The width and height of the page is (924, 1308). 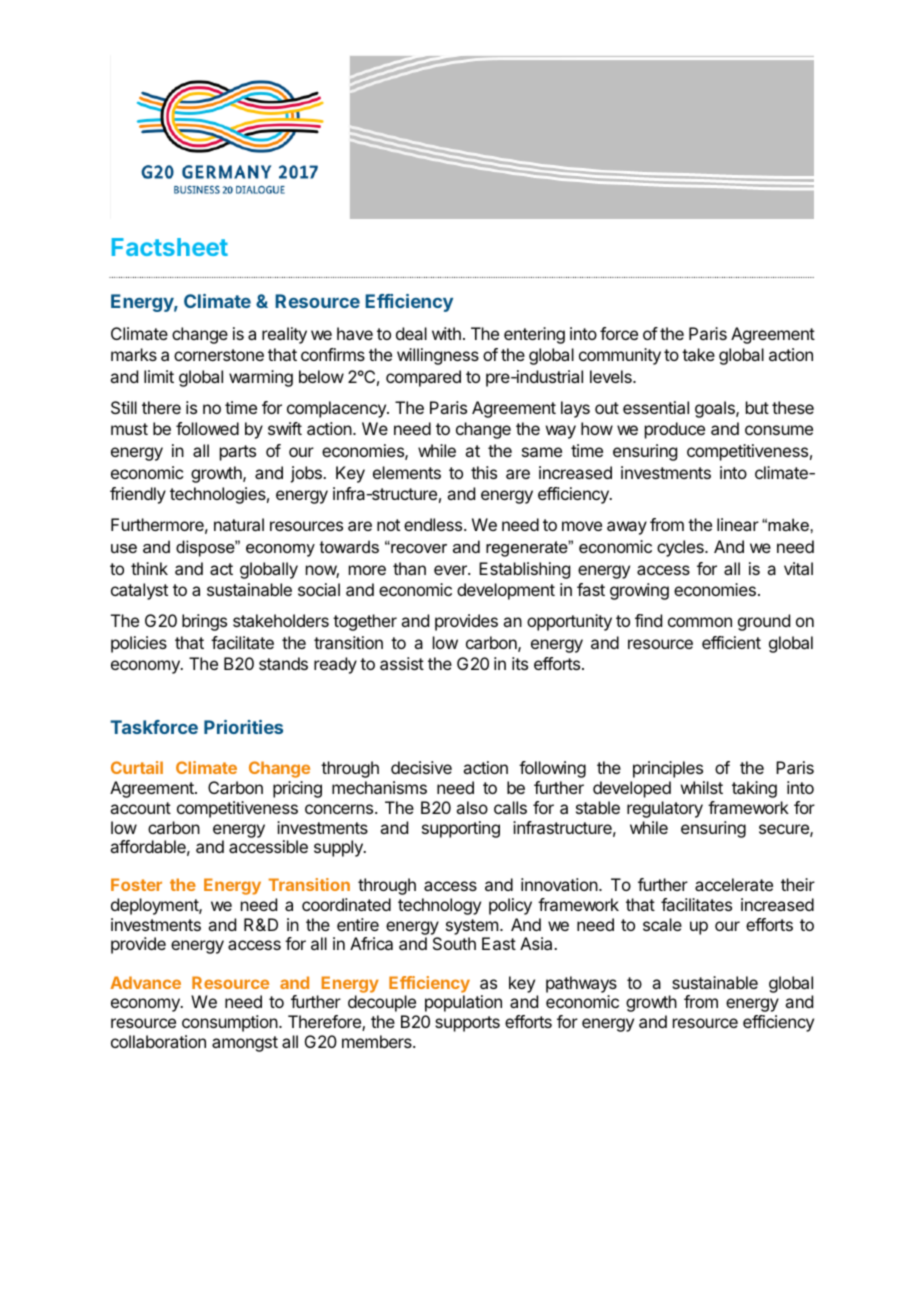 I want to click on cycles, so click(x=681, y=548).
